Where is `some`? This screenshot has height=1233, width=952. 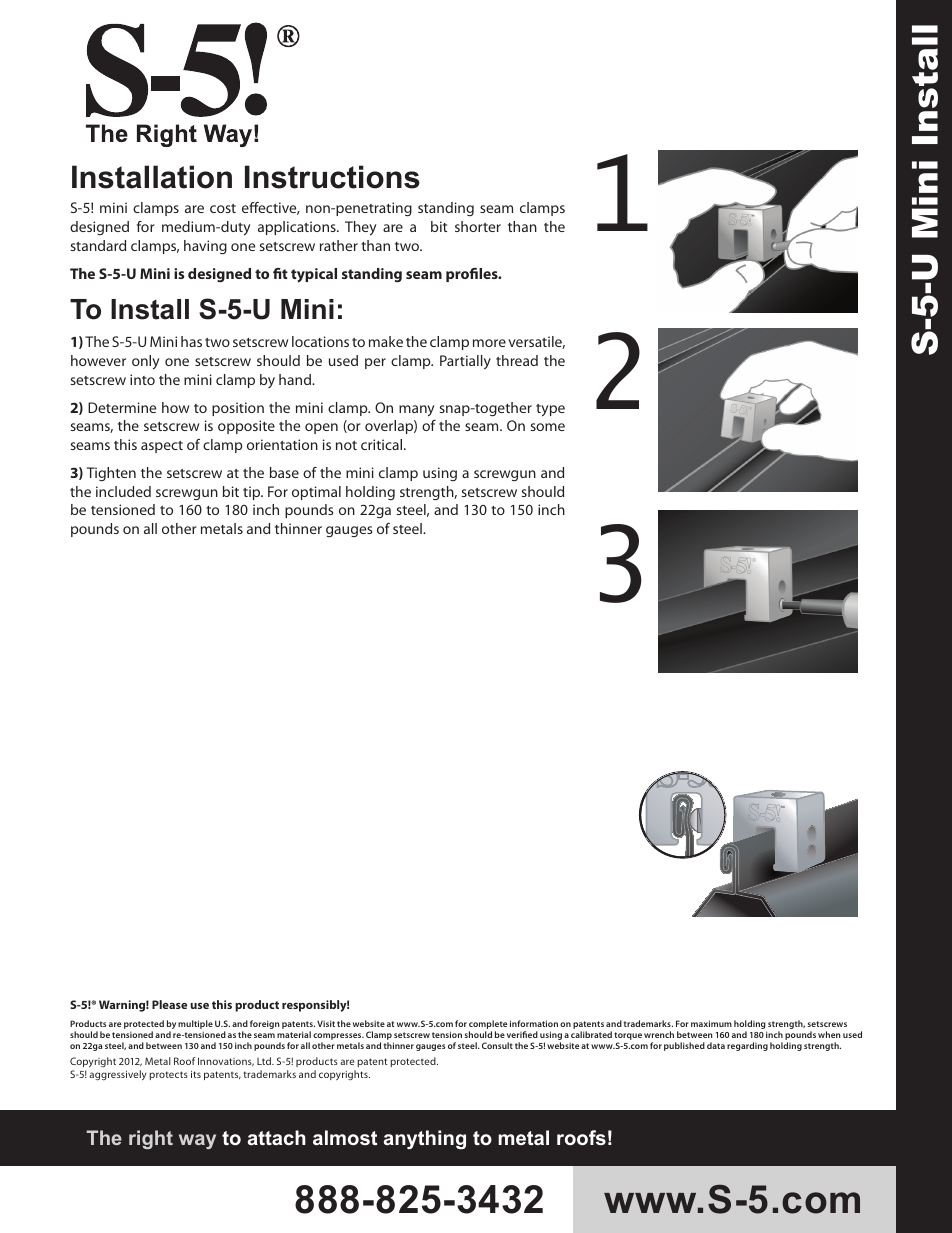
some is located at coordinates (548, 427).
